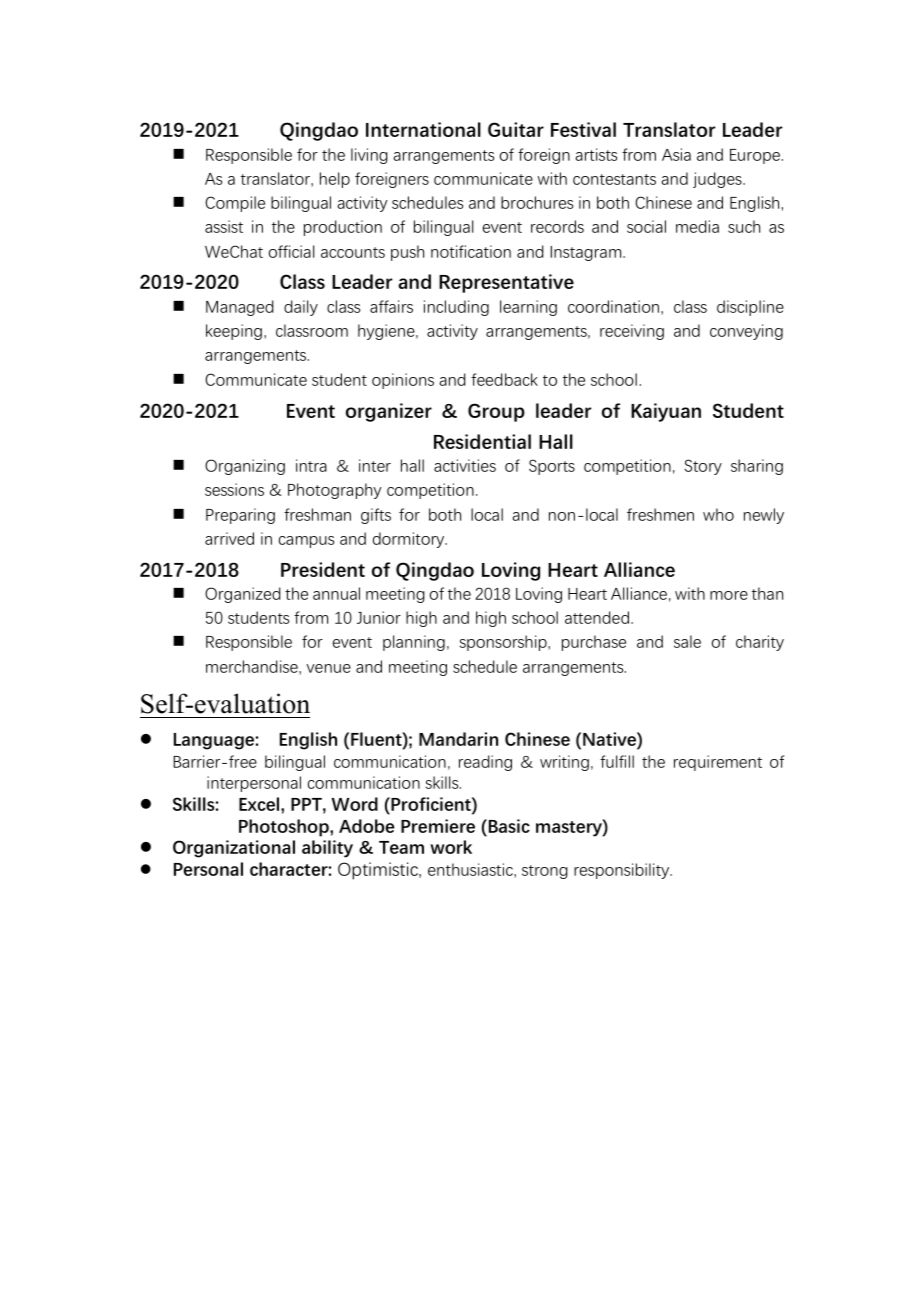  Describe the element at coordinates (335, 180) in the screenshot. I see `help` at that location.
